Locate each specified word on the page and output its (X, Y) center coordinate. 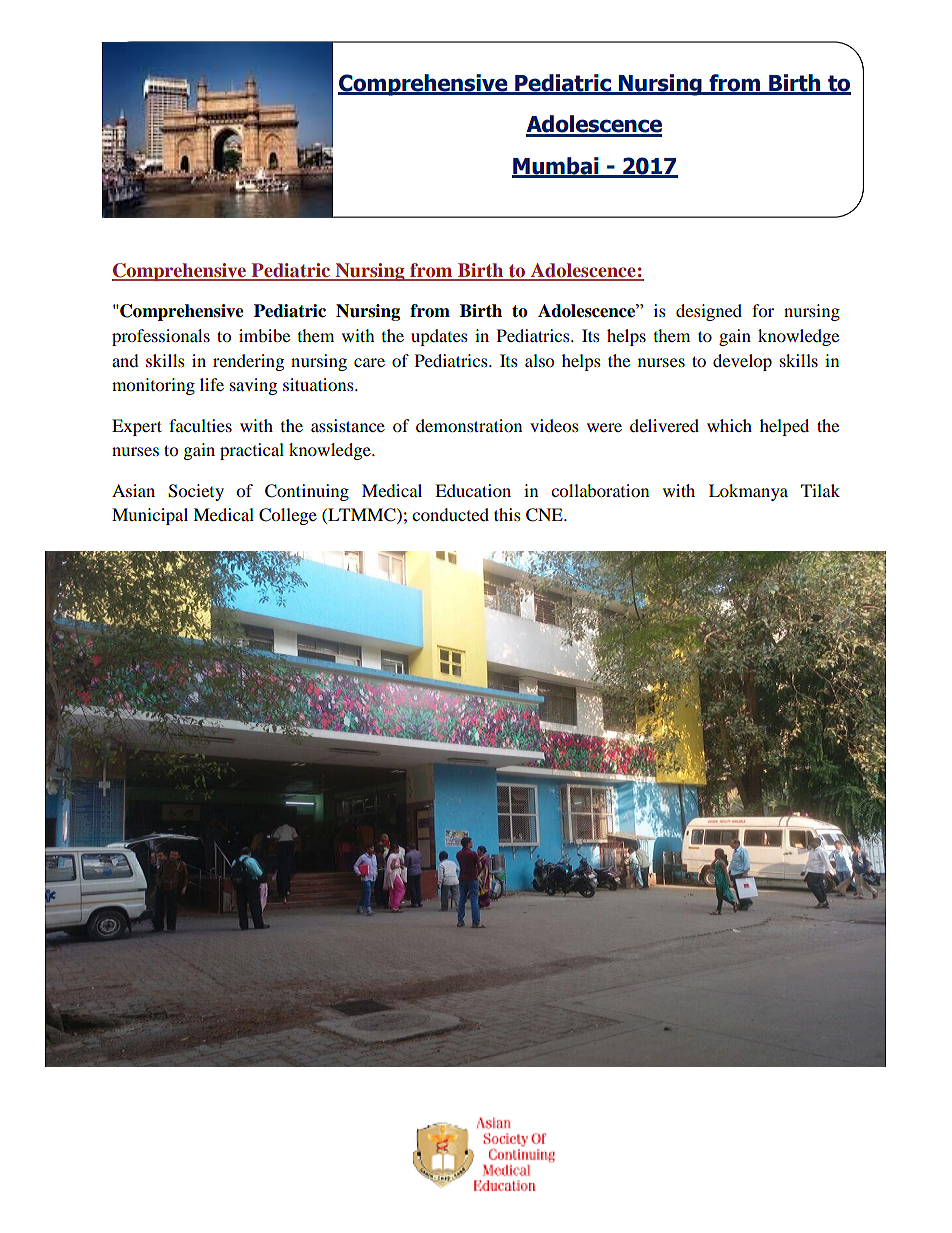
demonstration (469, 425)
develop (742, 362)
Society (196, 492)
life (212, 384)
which (729, 425)
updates (439, 337)
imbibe (264, 335)
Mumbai (556, 167)
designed (709, 312)
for (763, 310)
